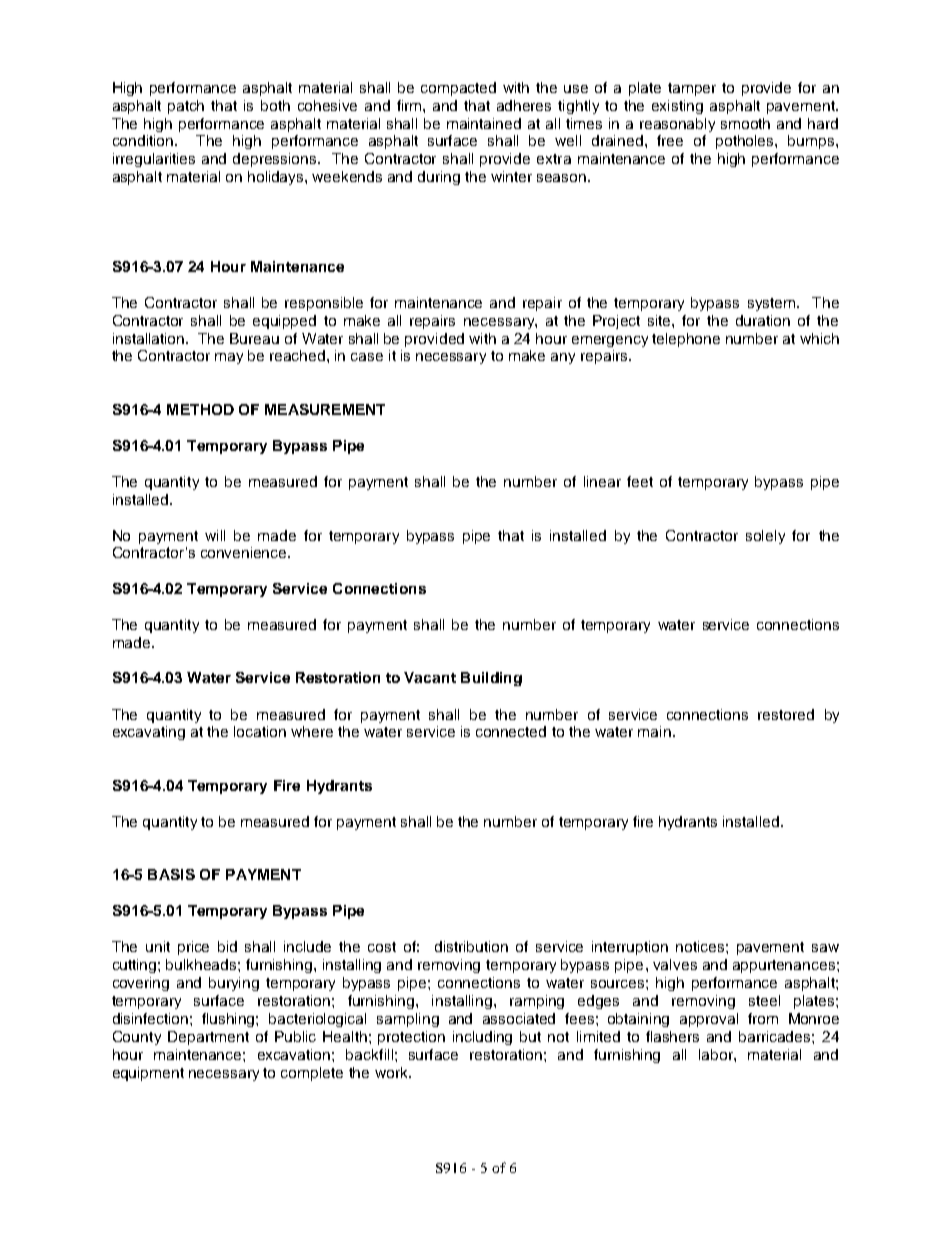  Describe the element at coordinates (491, 679) in the screenshot. I see `Building` at that location.
